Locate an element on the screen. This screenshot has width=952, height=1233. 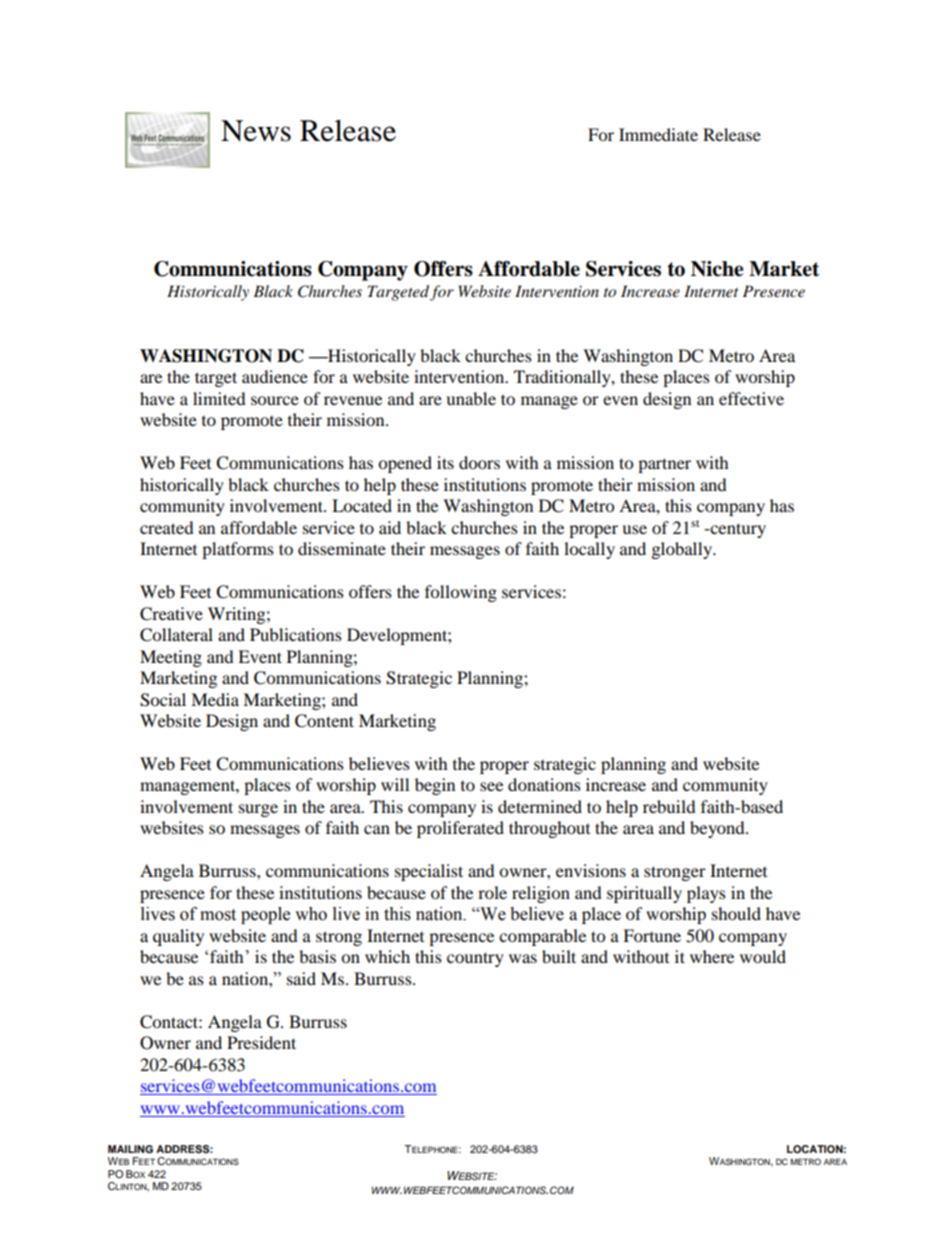
its is located at coordinates (445, 462).
